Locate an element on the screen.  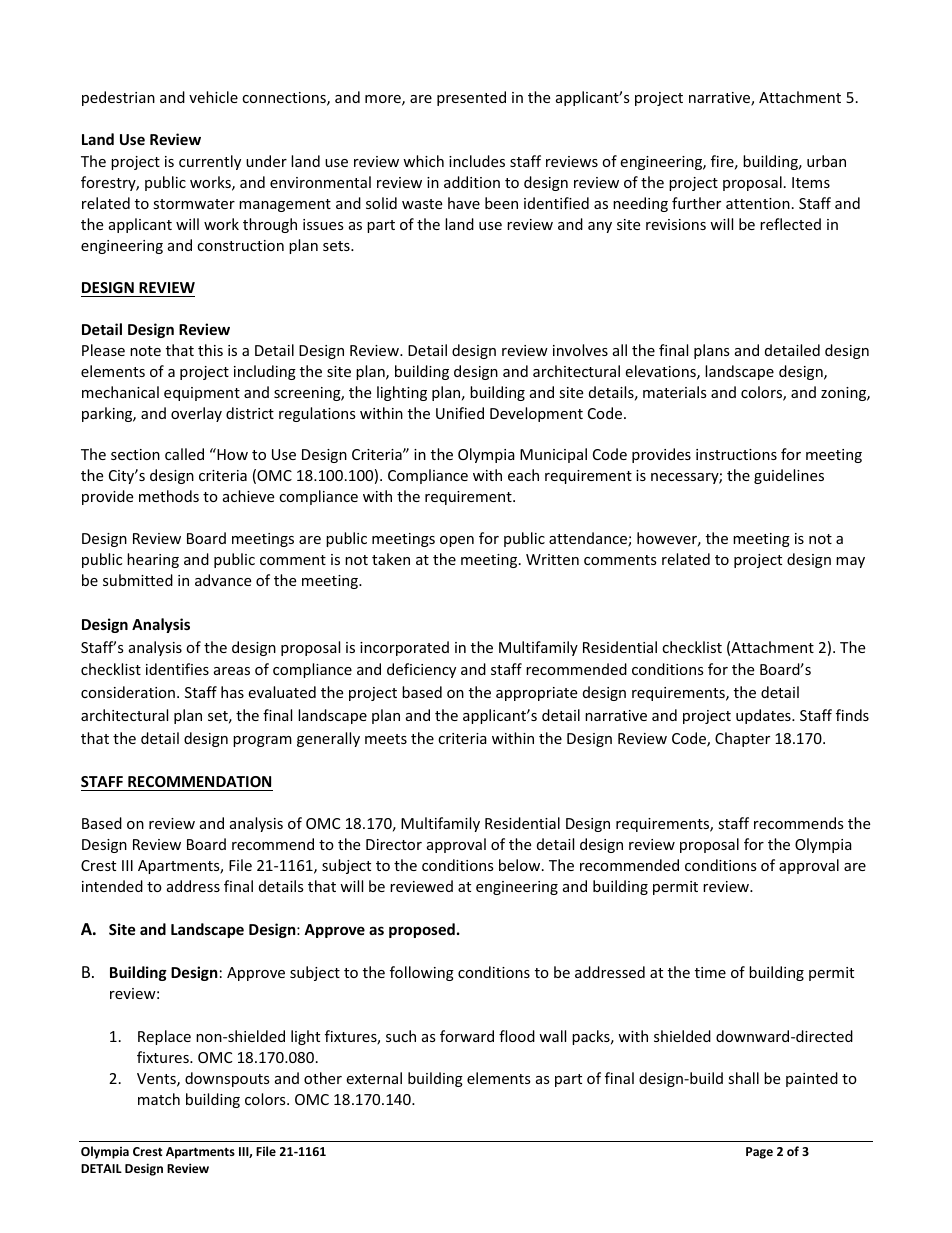
urban is located at coordinates (826, 161).
